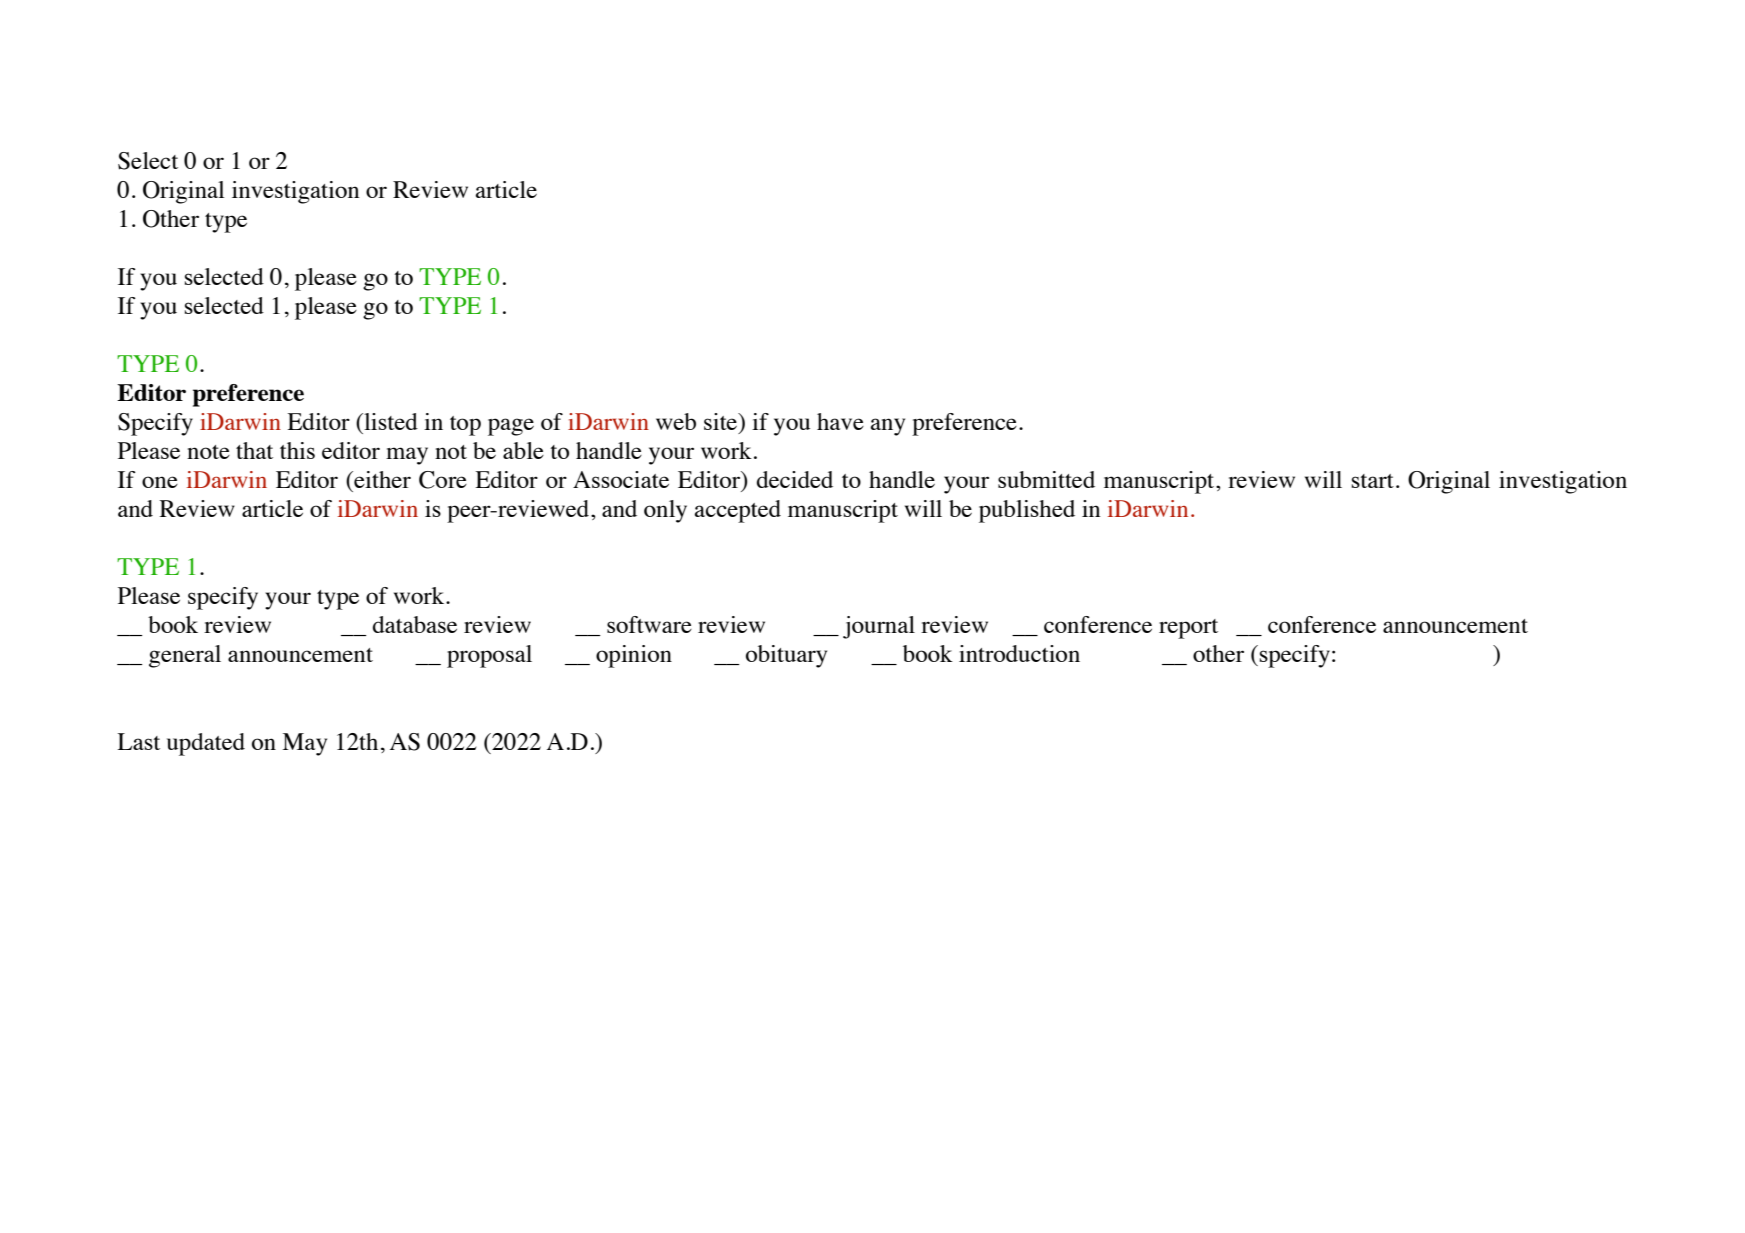 This screenshot has height=1233, width=1745. Describe the element at coordinates (206, 744) in the screenshot. I see `updated` at that location.
